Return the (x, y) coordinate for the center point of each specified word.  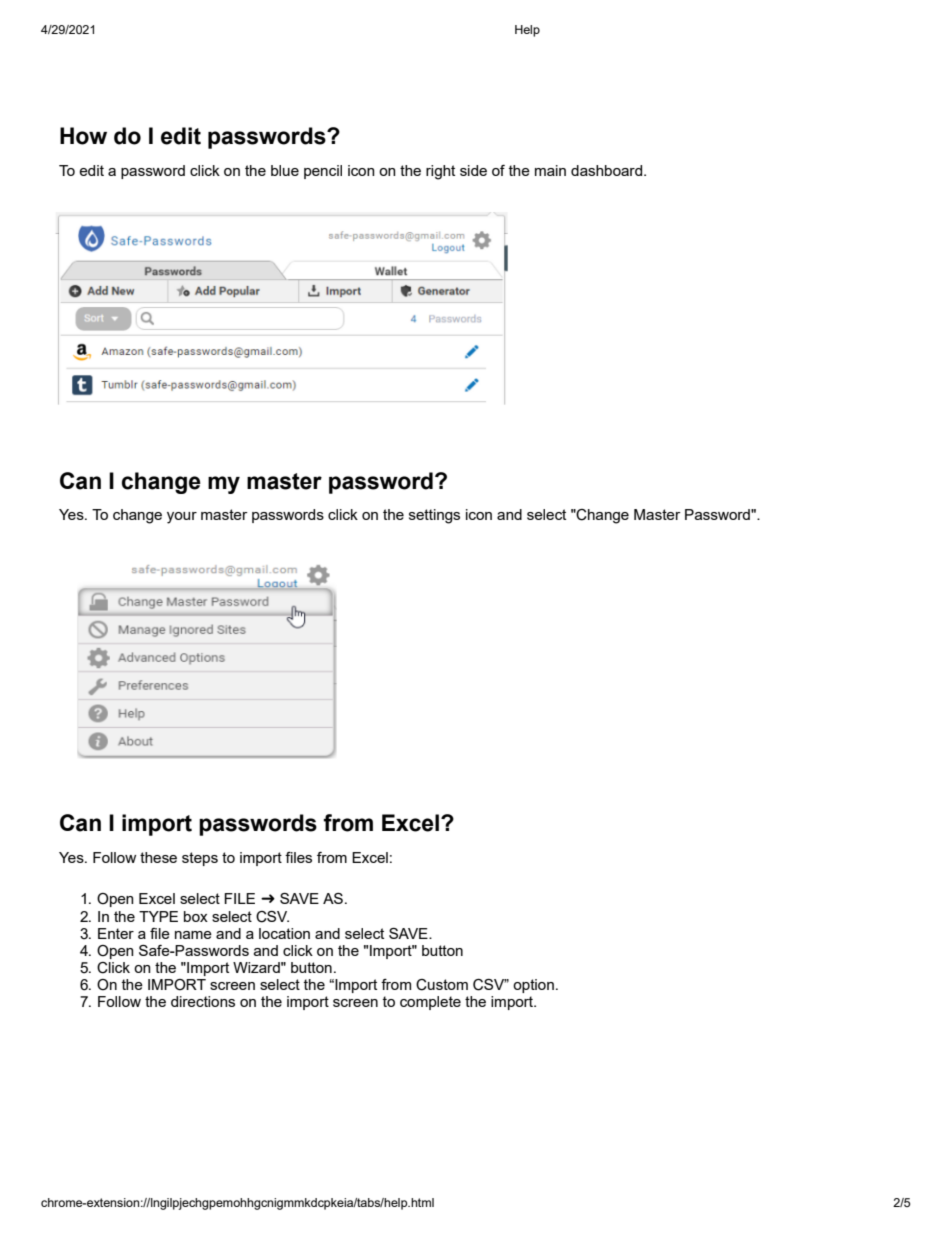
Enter (116, 933)
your (182, 518)
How (83, 136)
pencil (323, 172)
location (284, 933)
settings (434, 516)
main (550, 170)
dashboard (608, 170)
